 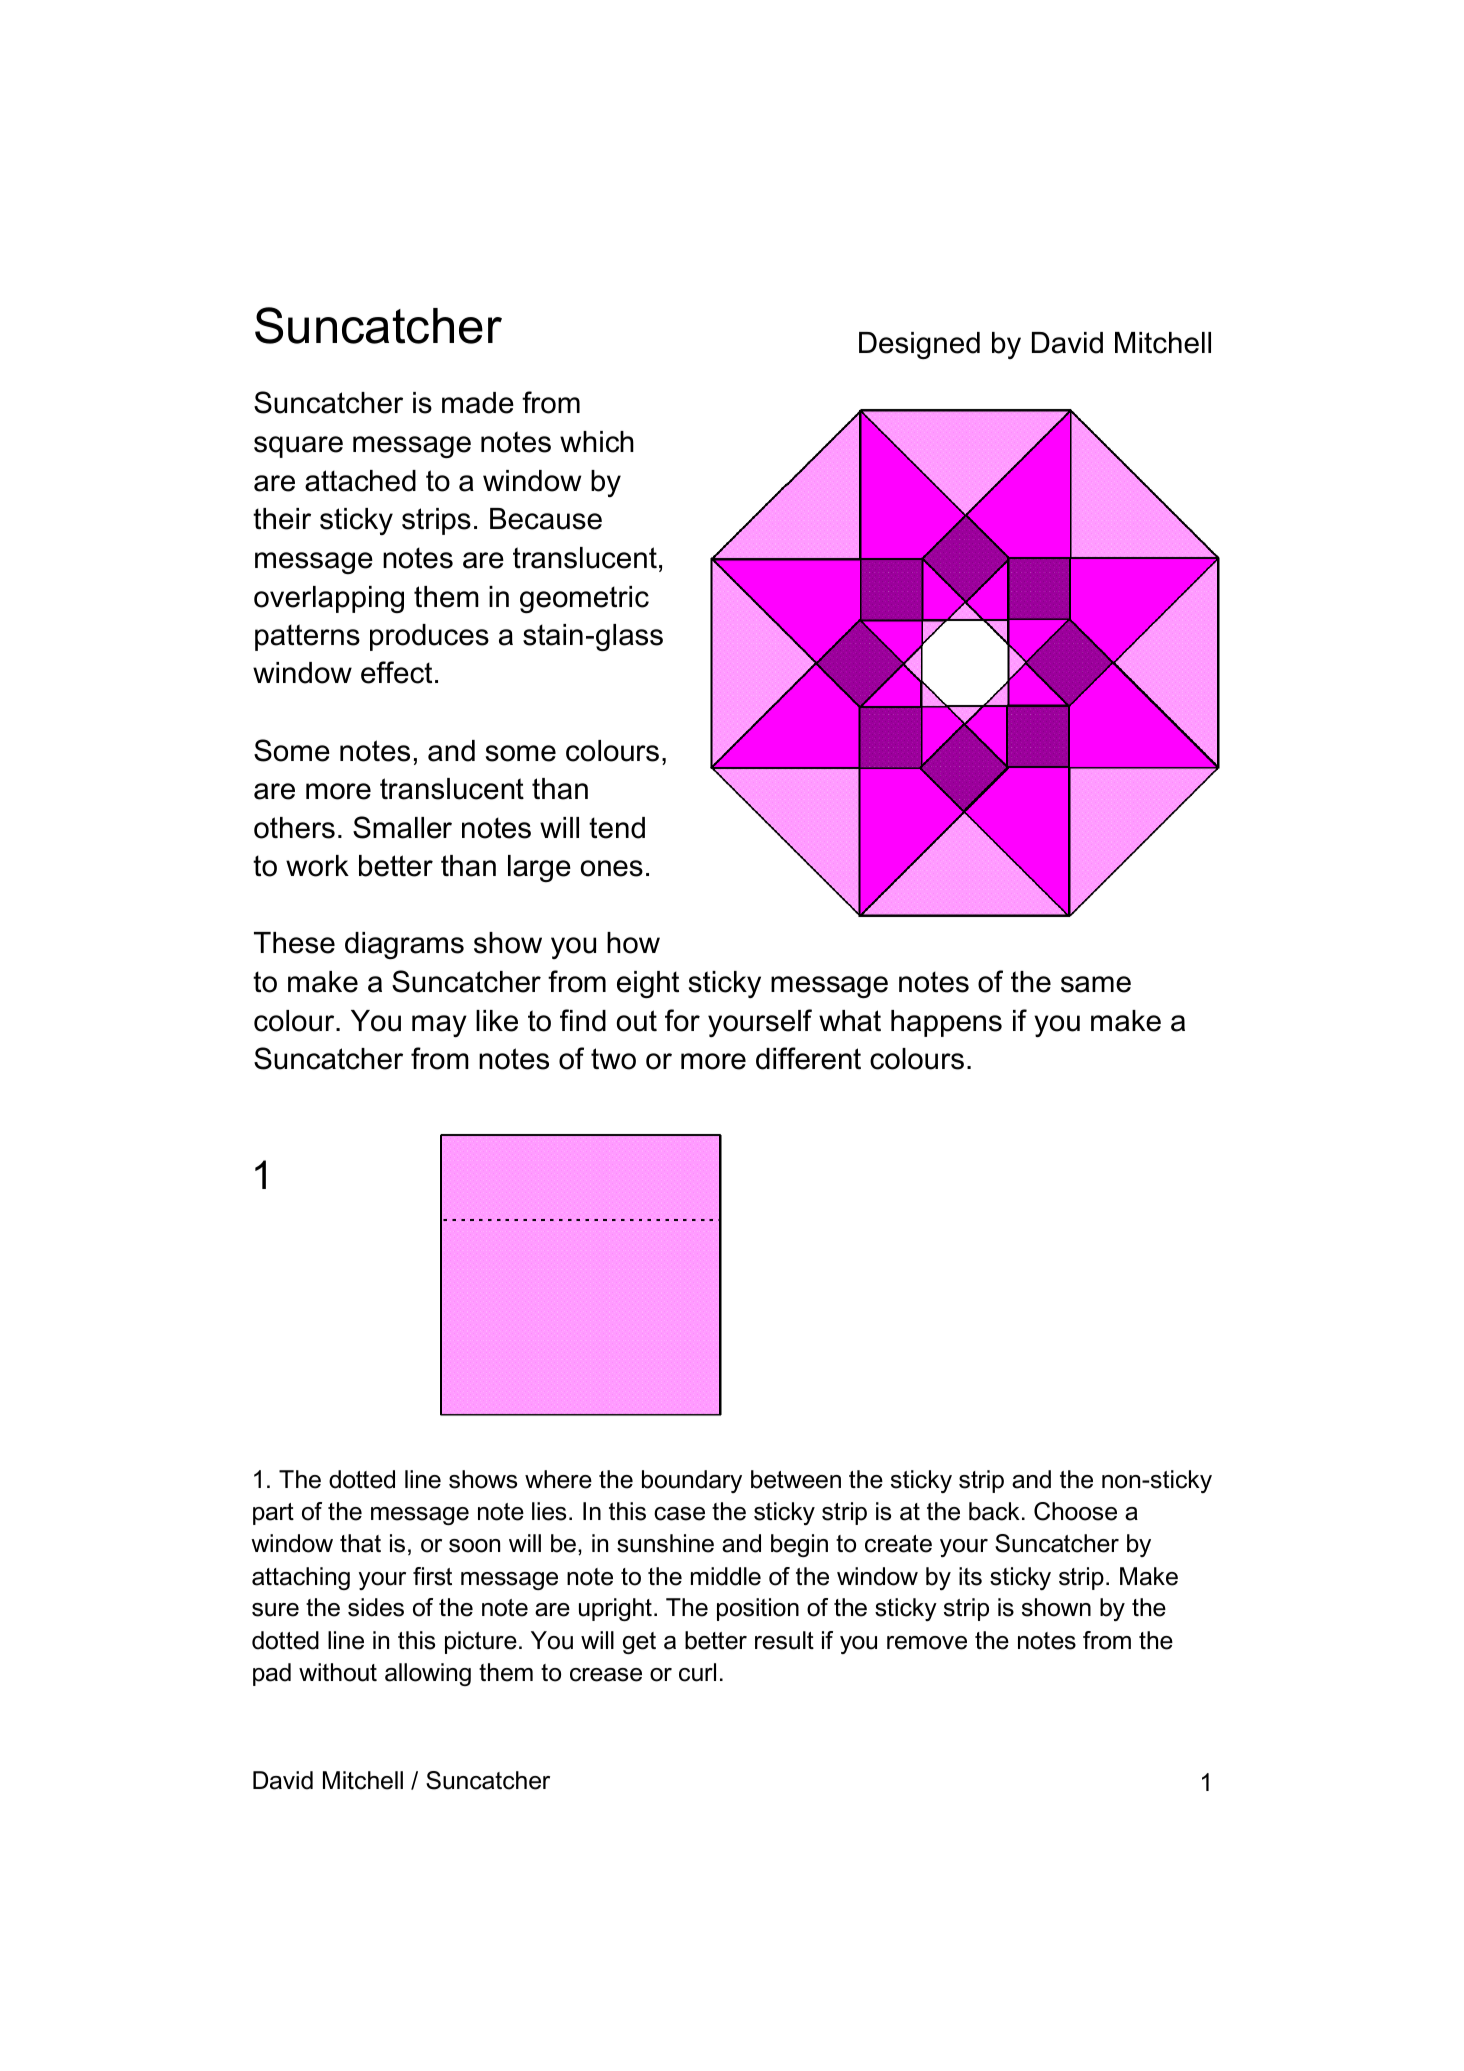 What do you see at coordinates (298, 447) in the screenshot?
I see `square` at bounding box center [298, 447].
